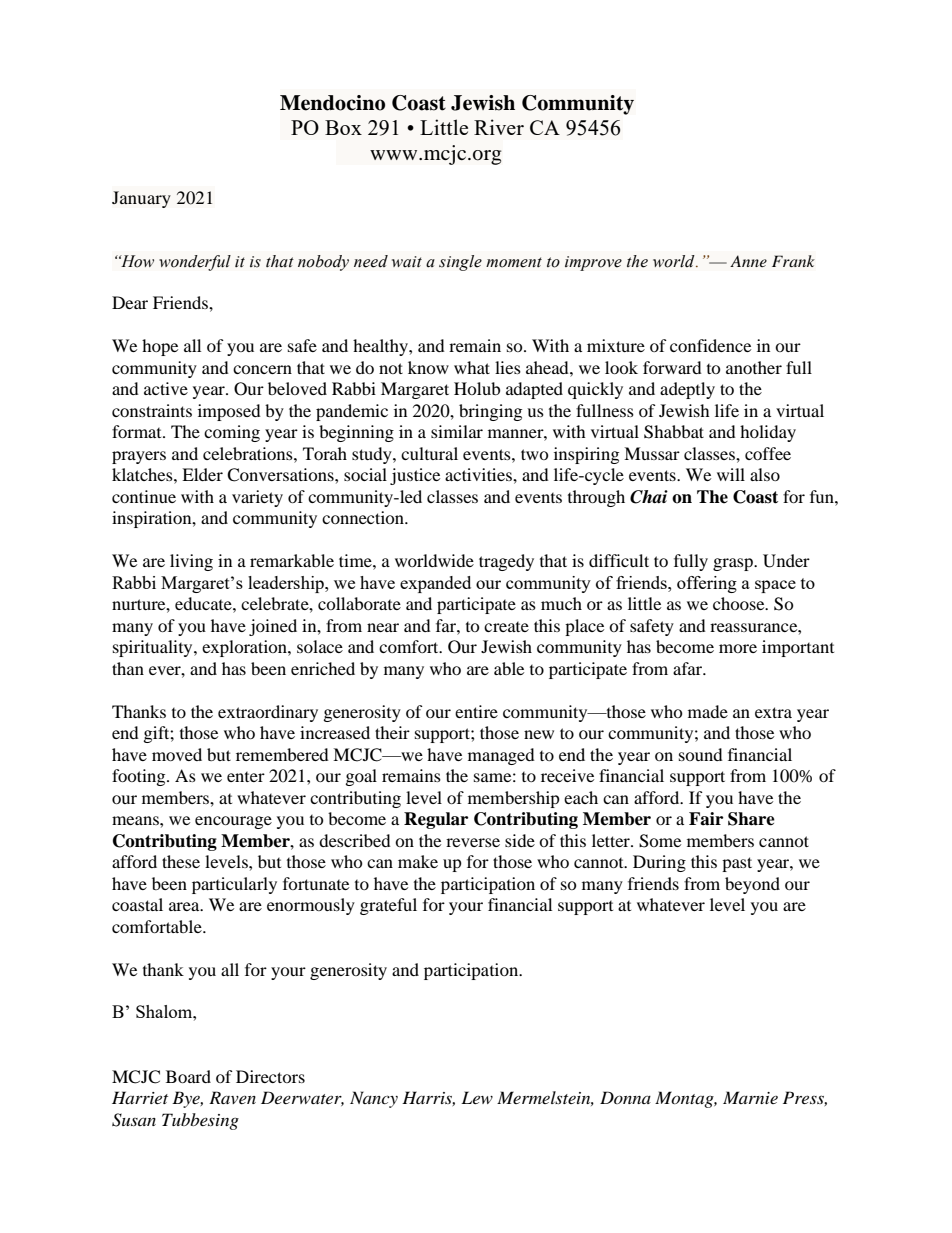 This screenshot has width=952, height=1233. I want to click on another, so click(754, 367).
